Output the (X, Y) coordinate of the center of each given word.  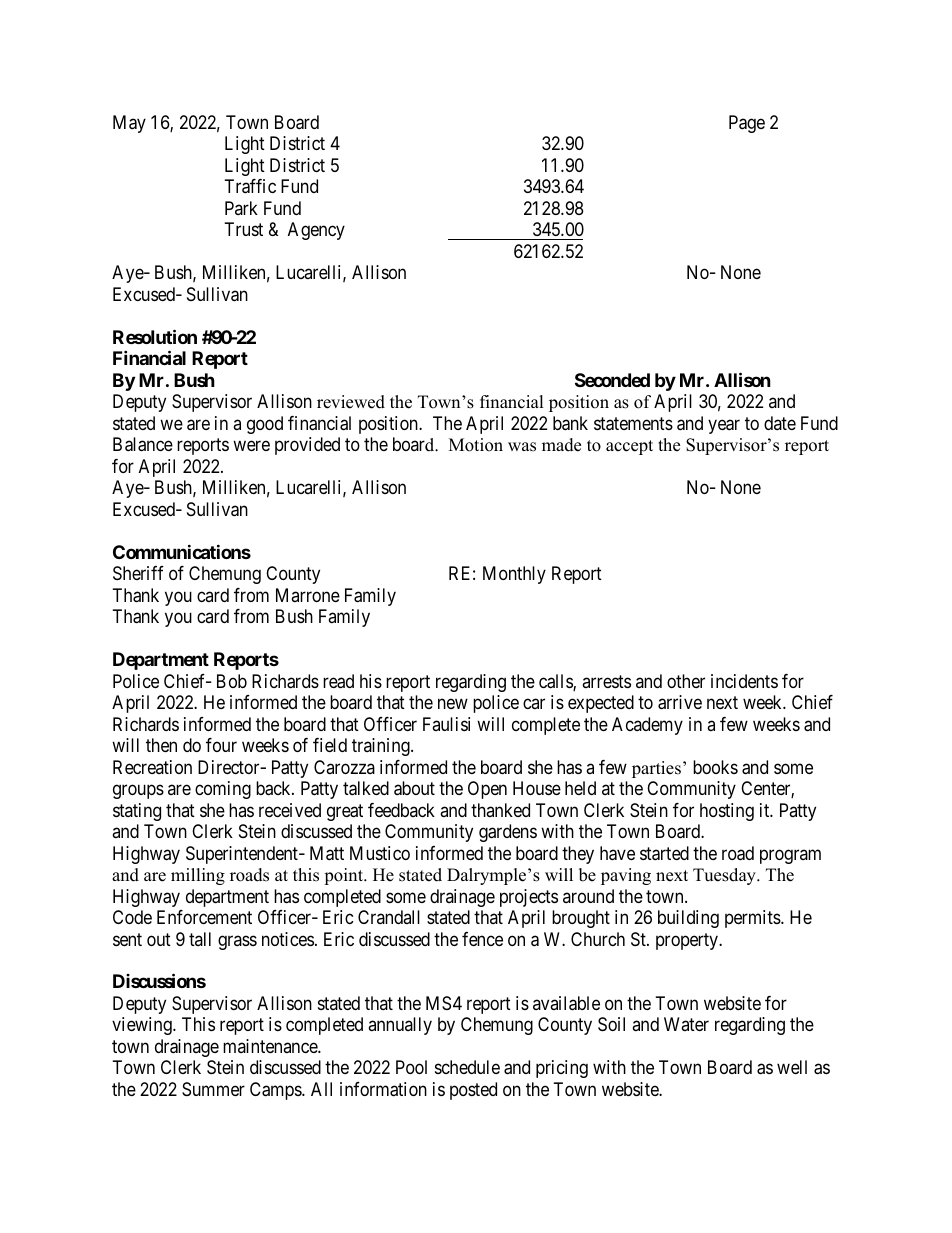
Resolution (155, 336)
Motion (476, 445)
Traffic (250, 186)
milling (198, 876)
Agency (316, 231)
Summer (213, 1089)
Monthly (514, 575)
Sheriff (138, 573)
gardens (508, 833)
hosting (727, 812)
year (724, 426)
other (686, 681)
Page (747, 124)
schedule (467, 1067)
